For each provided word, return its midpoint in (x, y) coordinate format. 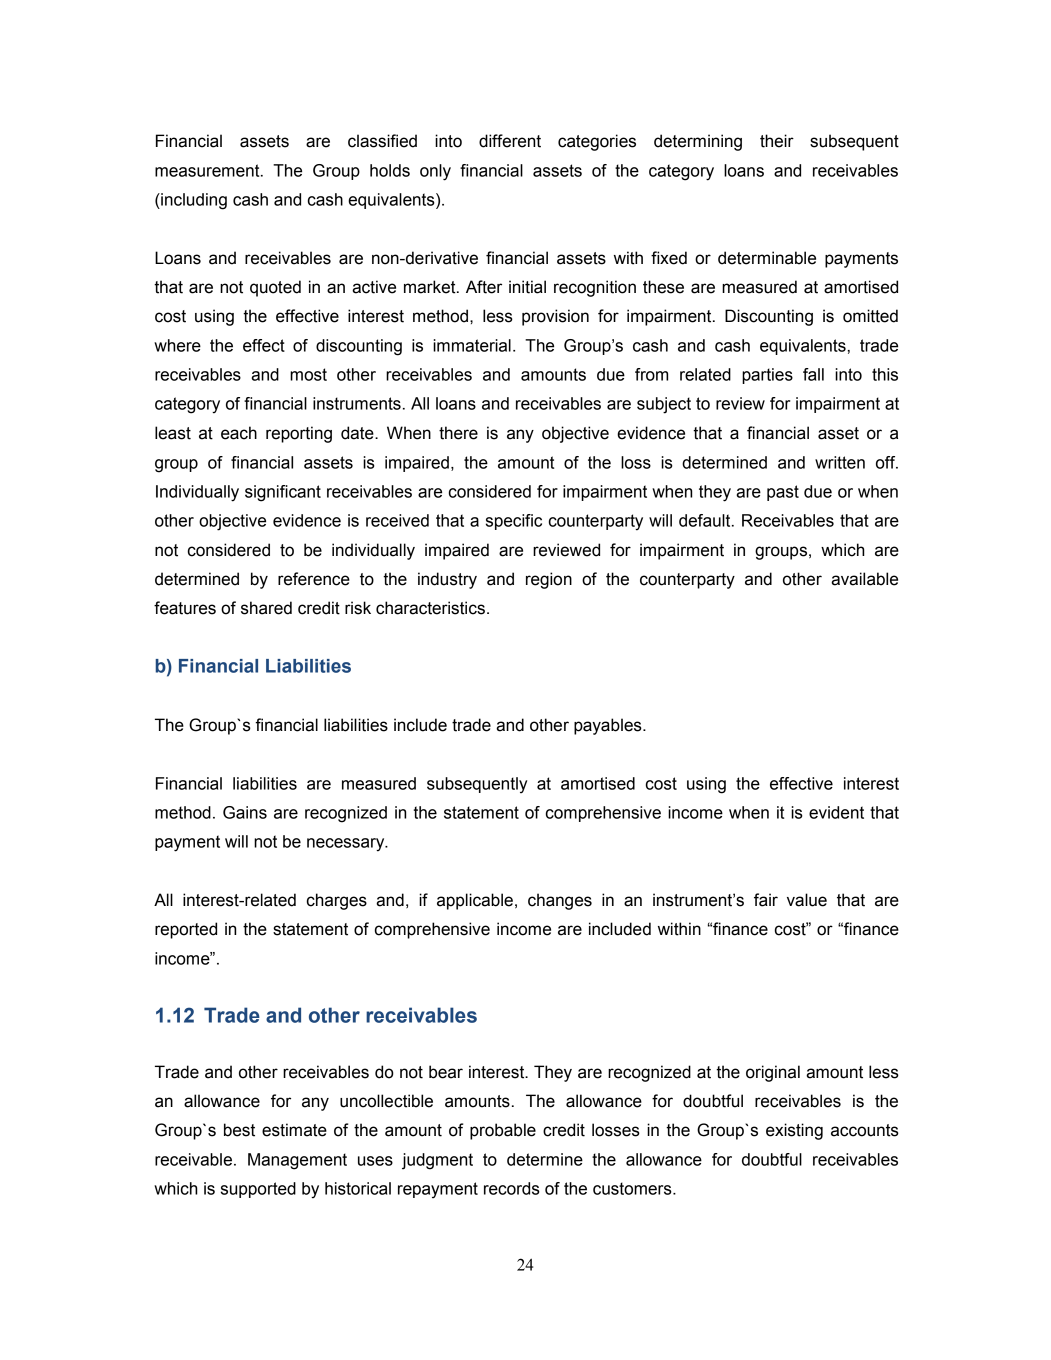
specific (514, 522)
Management (297, 1161)
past (783, 493)
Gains (245, 812)
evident (836, 812)
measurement (208, 170)
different (510, 141)
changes (560, 901)
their (777, 141)
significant (283, 493)
